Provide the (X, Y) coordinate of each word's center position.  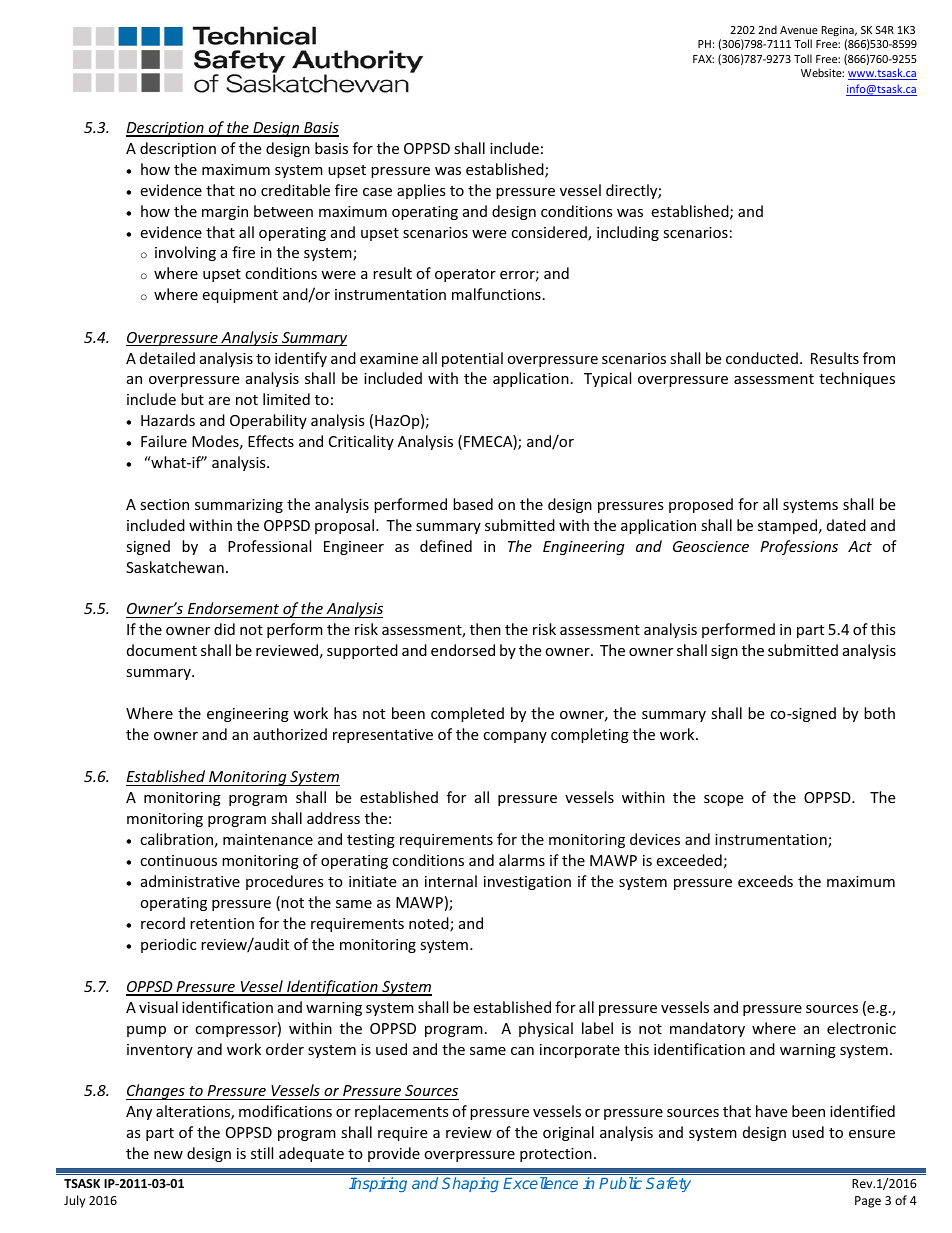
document (162, 650)
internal (451, 881)
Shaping (470, 1184)
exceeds (765, 881)
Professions (799, 547)
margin (225, 213)
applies (421, 191)
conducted (762, 358)
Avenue (799, 30)
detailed (167, 358)
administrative (190, 881)
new (168, 1155)
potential (472, 359)
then (485, 629)
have (771, 1111)
